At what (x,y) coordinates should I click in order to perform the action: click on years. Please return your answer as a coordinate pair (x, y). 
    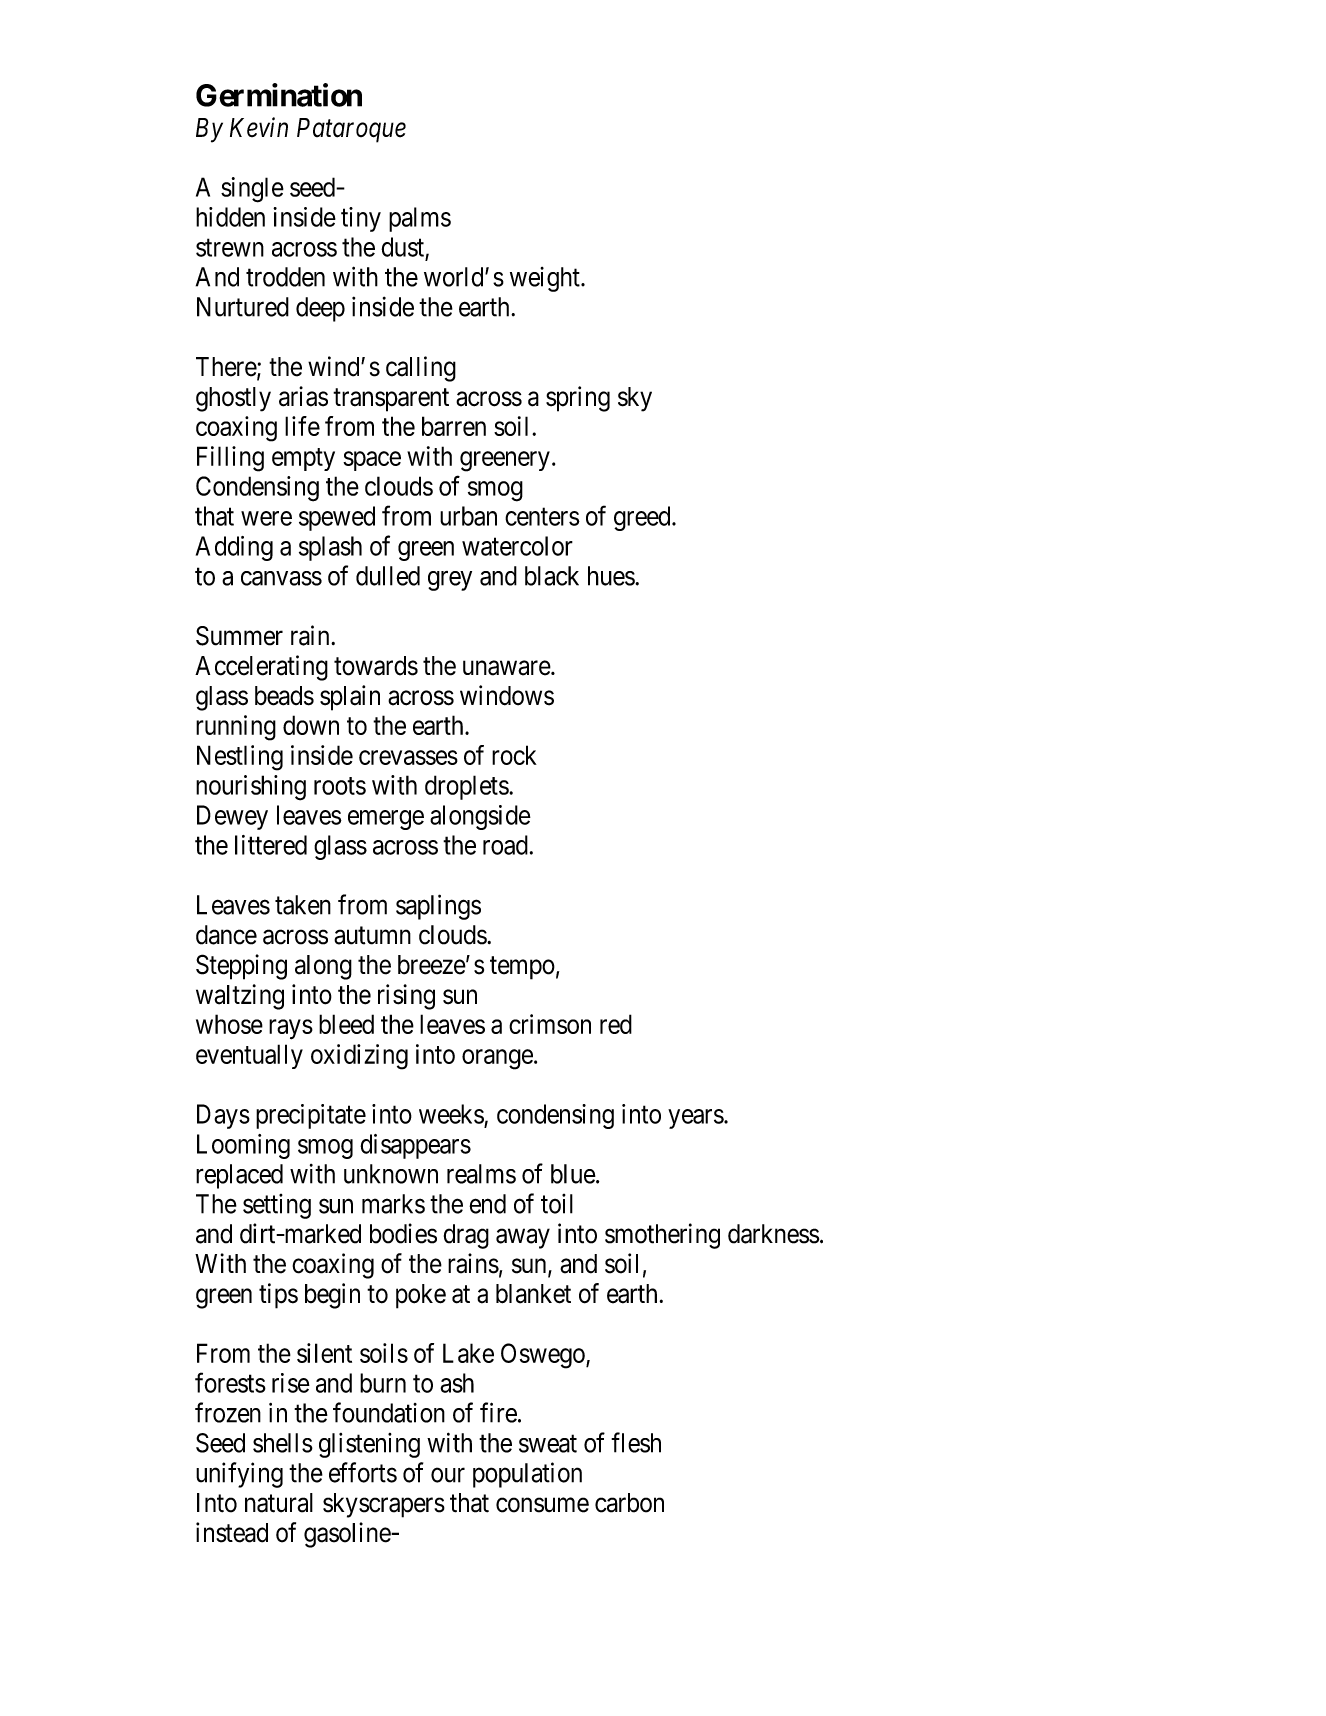
    Looking at the image, I should click on (696, 1119).
